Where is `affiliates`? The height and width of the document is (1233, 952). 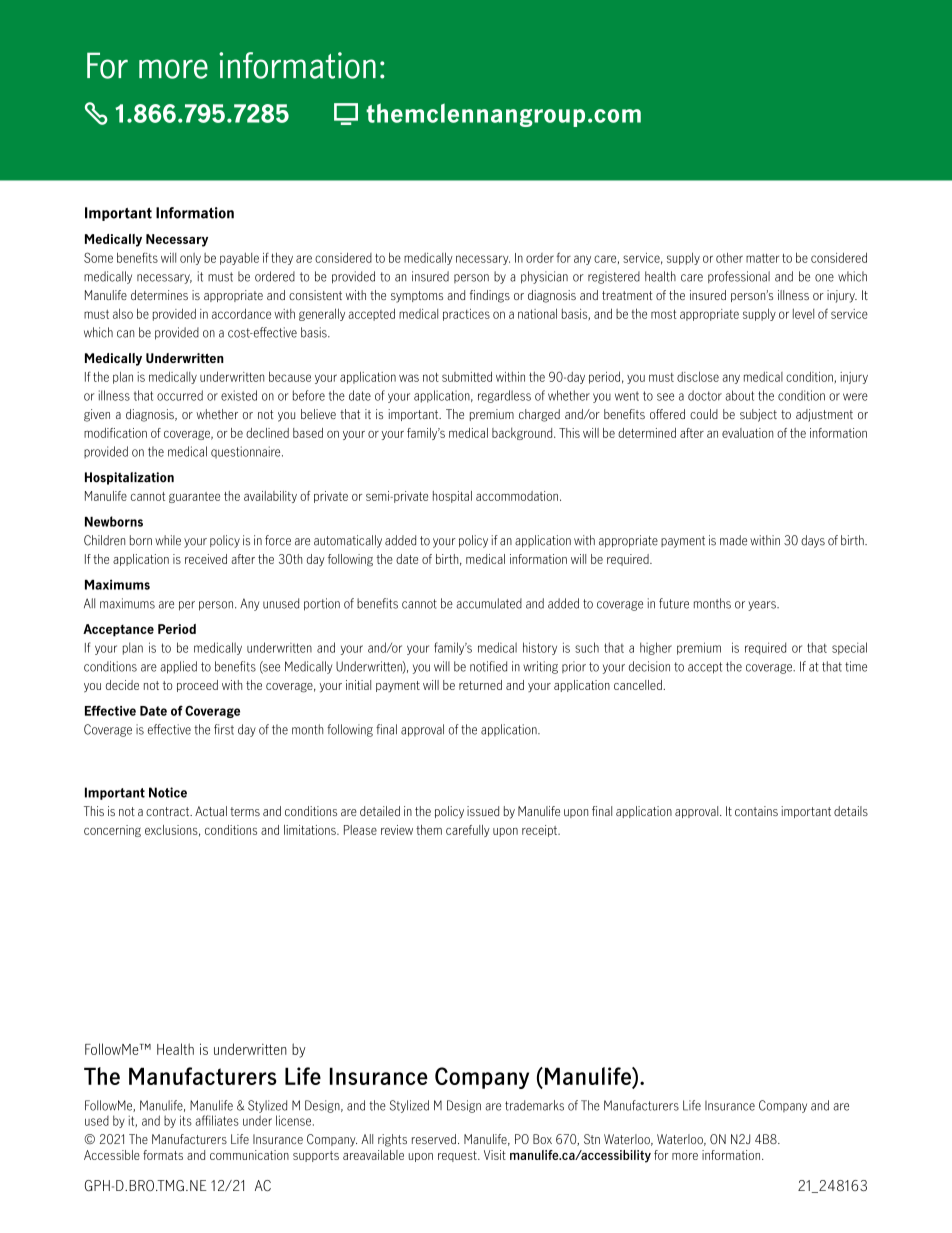 affiliates is located at coordinates (217, 1120).
